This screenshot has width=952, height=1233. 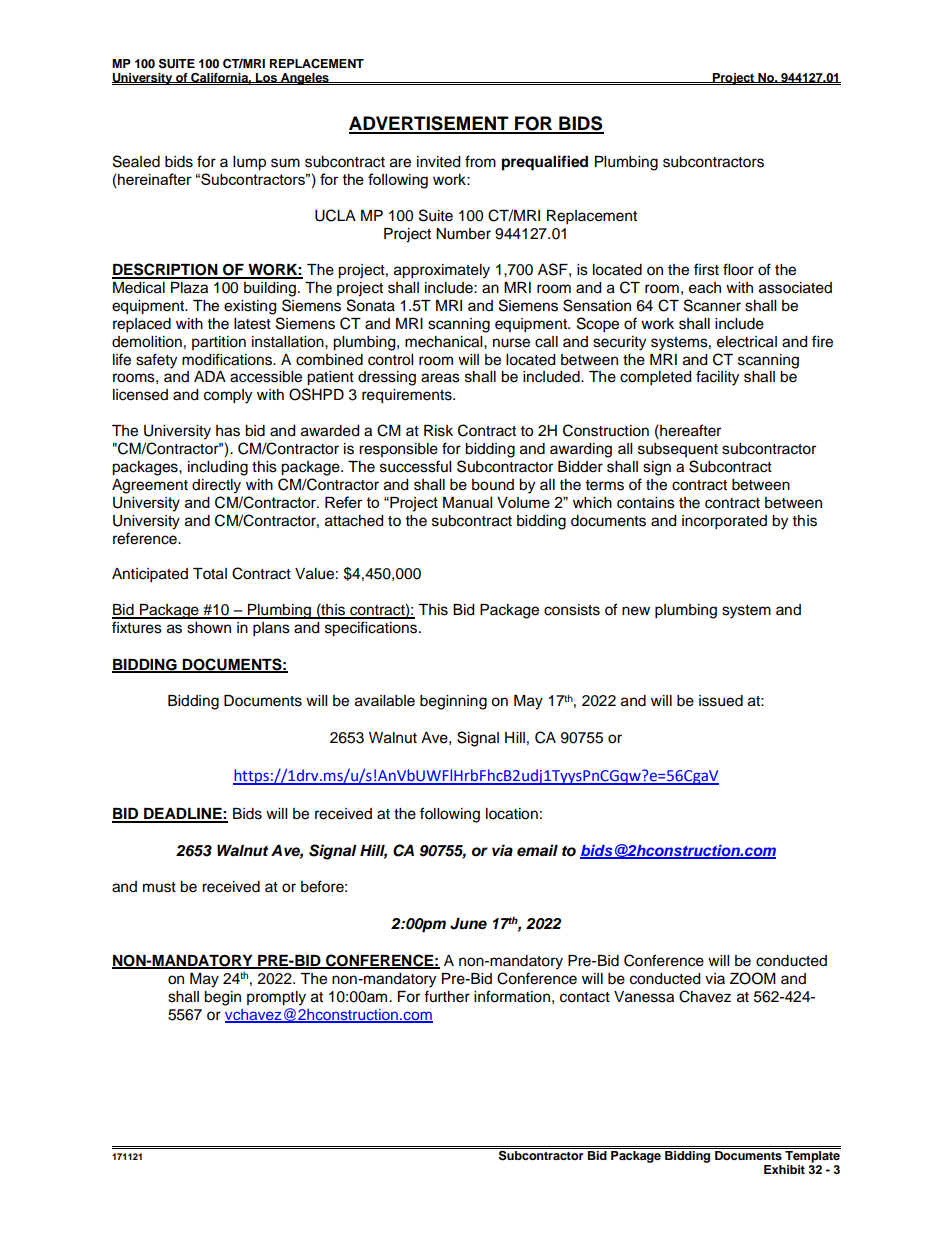 I want to click on areas, so click(x=440, y=378).
